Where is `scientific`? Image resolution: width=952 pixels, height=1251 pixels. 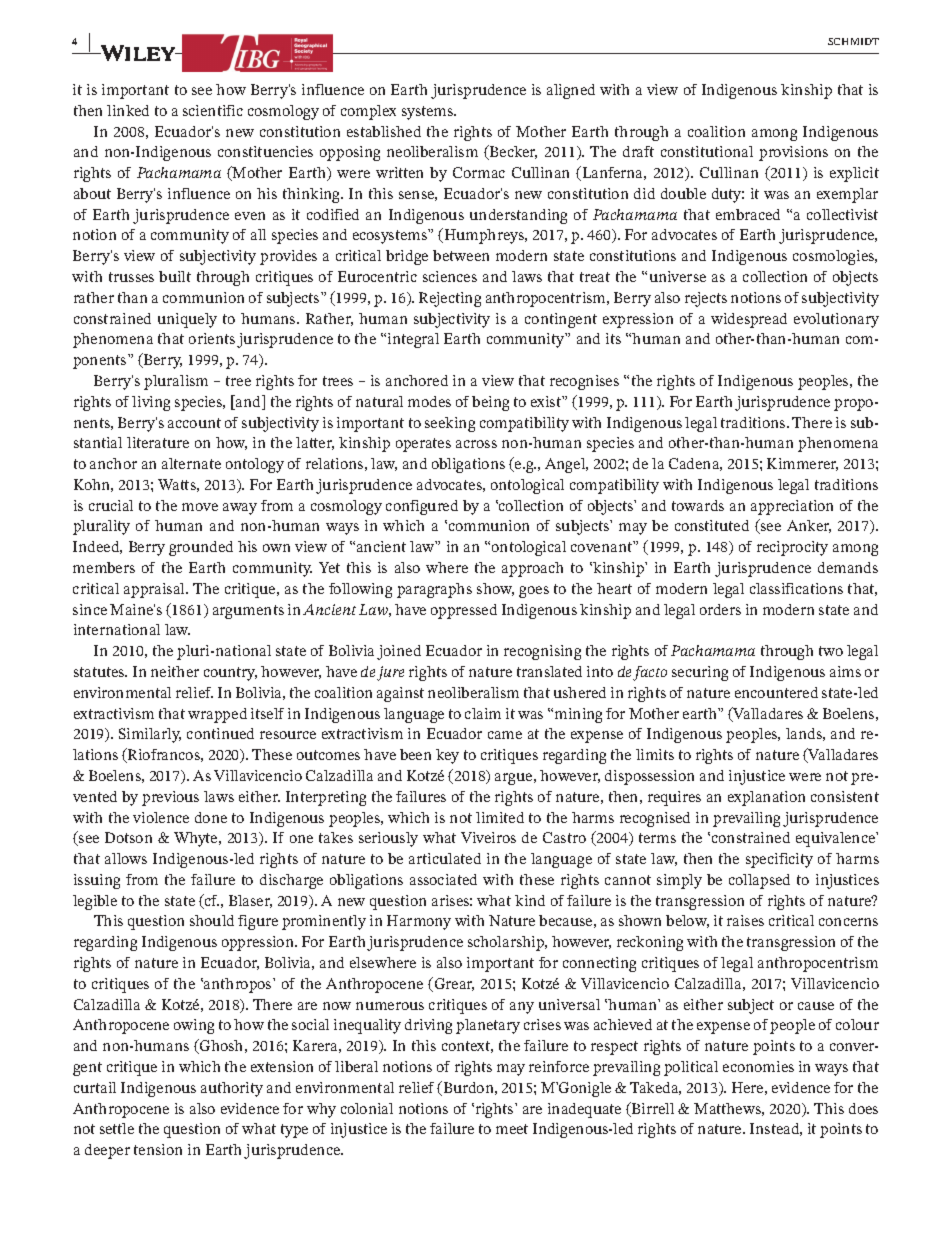 scientific is located at coordinates (213, 110).
